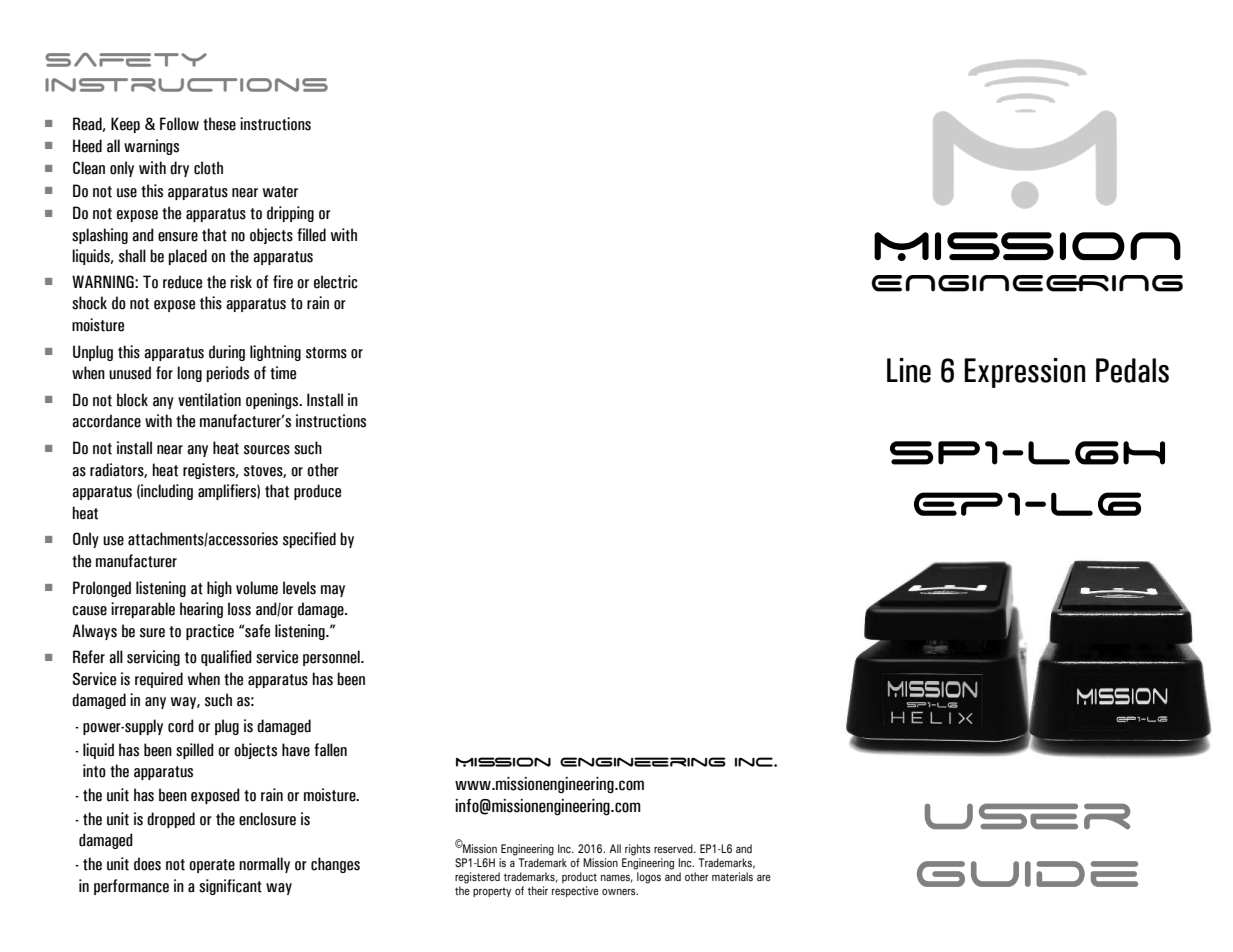  Describe the element at coordinates (208, 168) in the image. I see `cloth` at that location.
